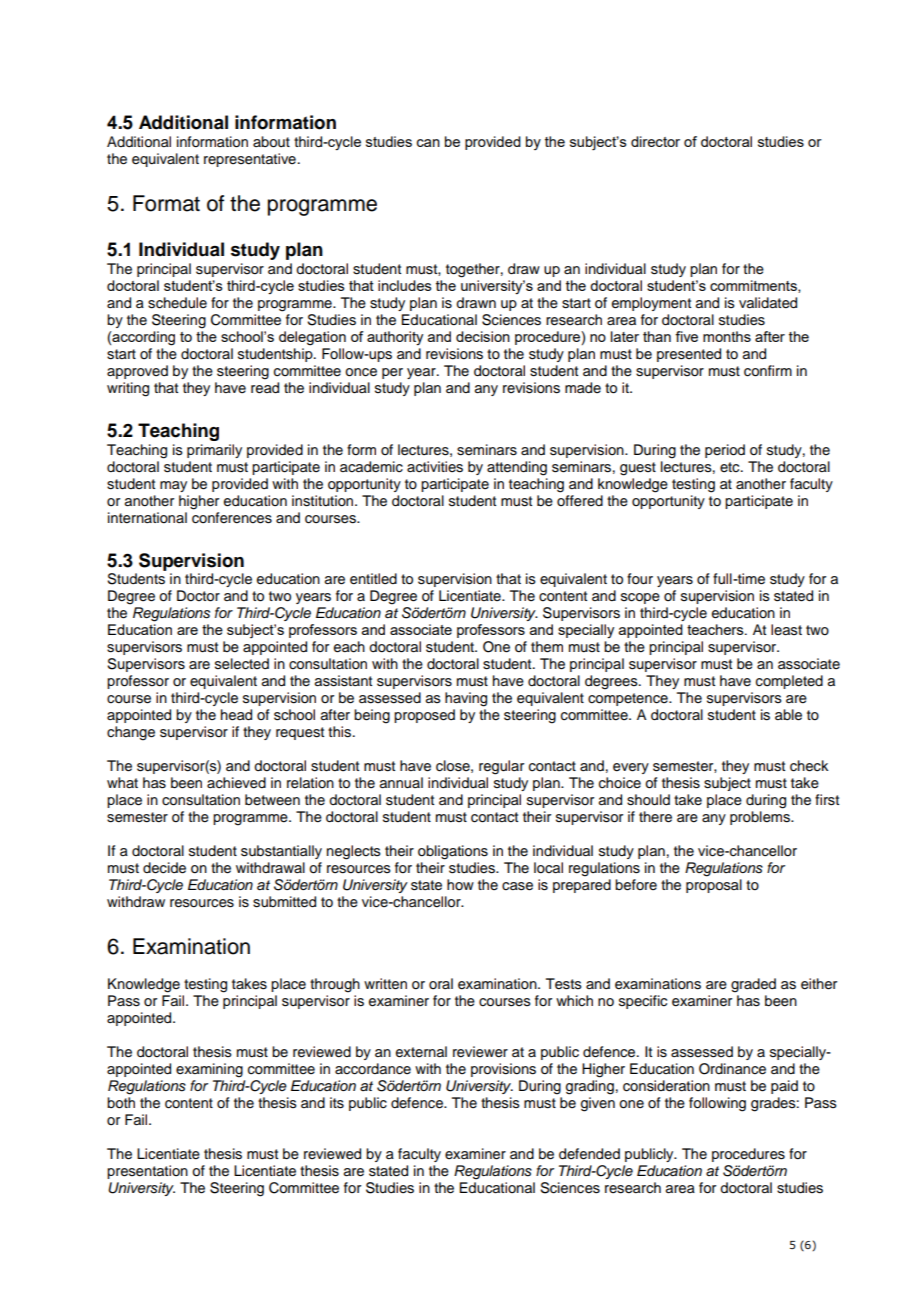  I want to click on problems, so click(761, 818).
